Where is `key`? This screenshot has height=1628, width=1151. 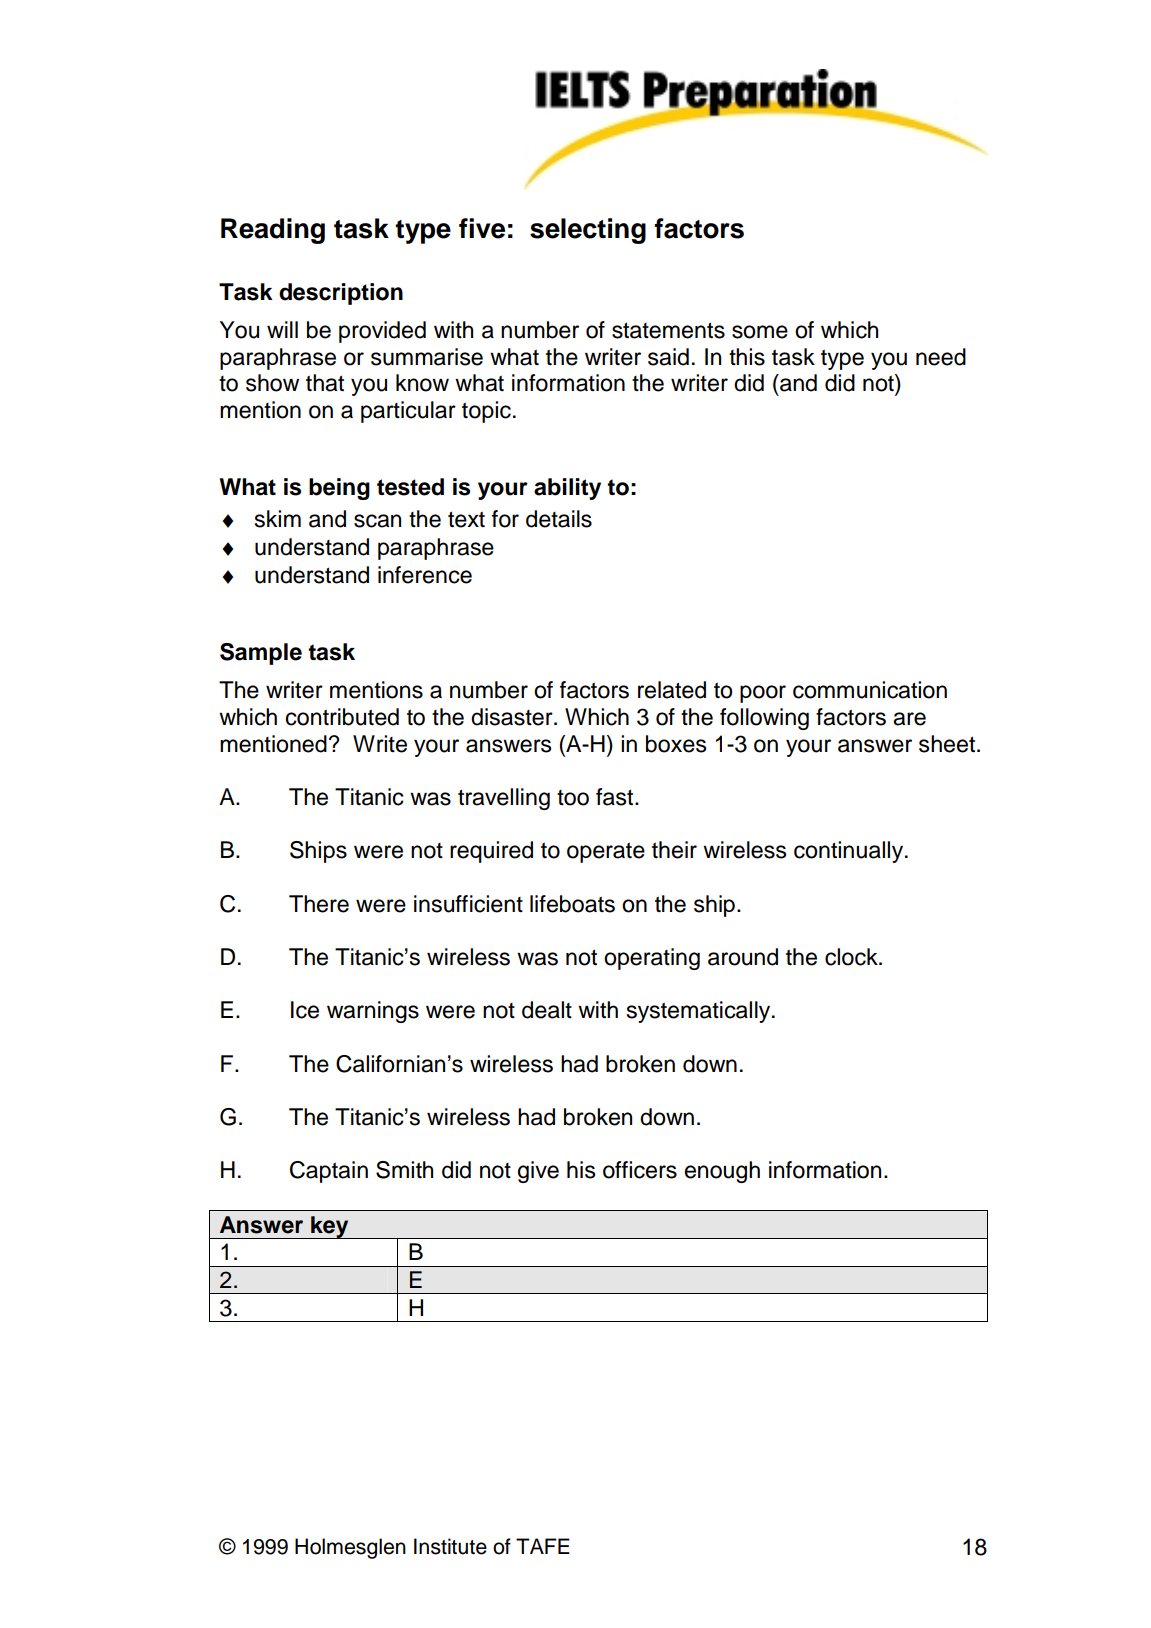 key is located at coordinates (330, 1227).
